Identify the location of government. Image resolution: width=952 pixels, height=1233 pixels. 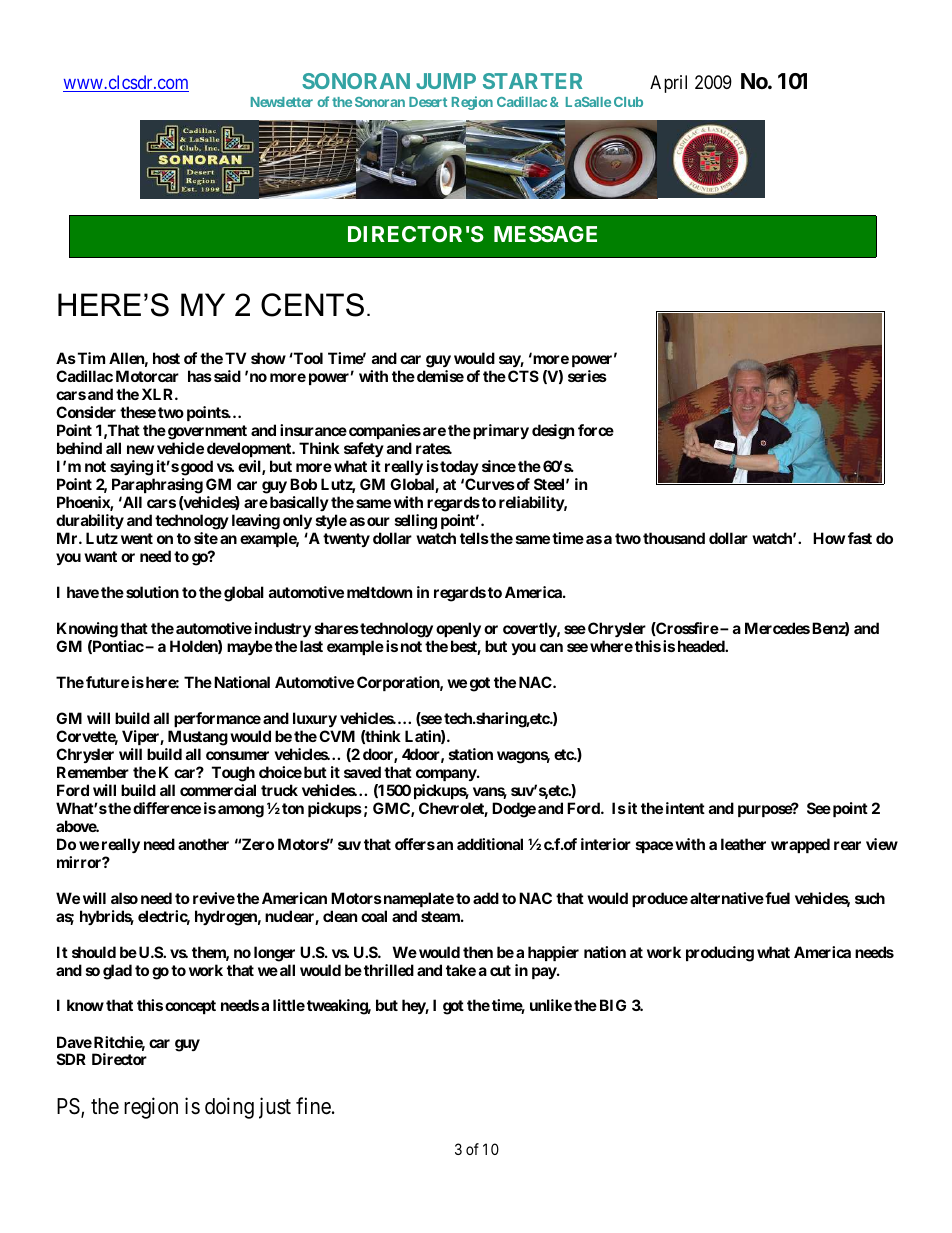
(207, 432).
